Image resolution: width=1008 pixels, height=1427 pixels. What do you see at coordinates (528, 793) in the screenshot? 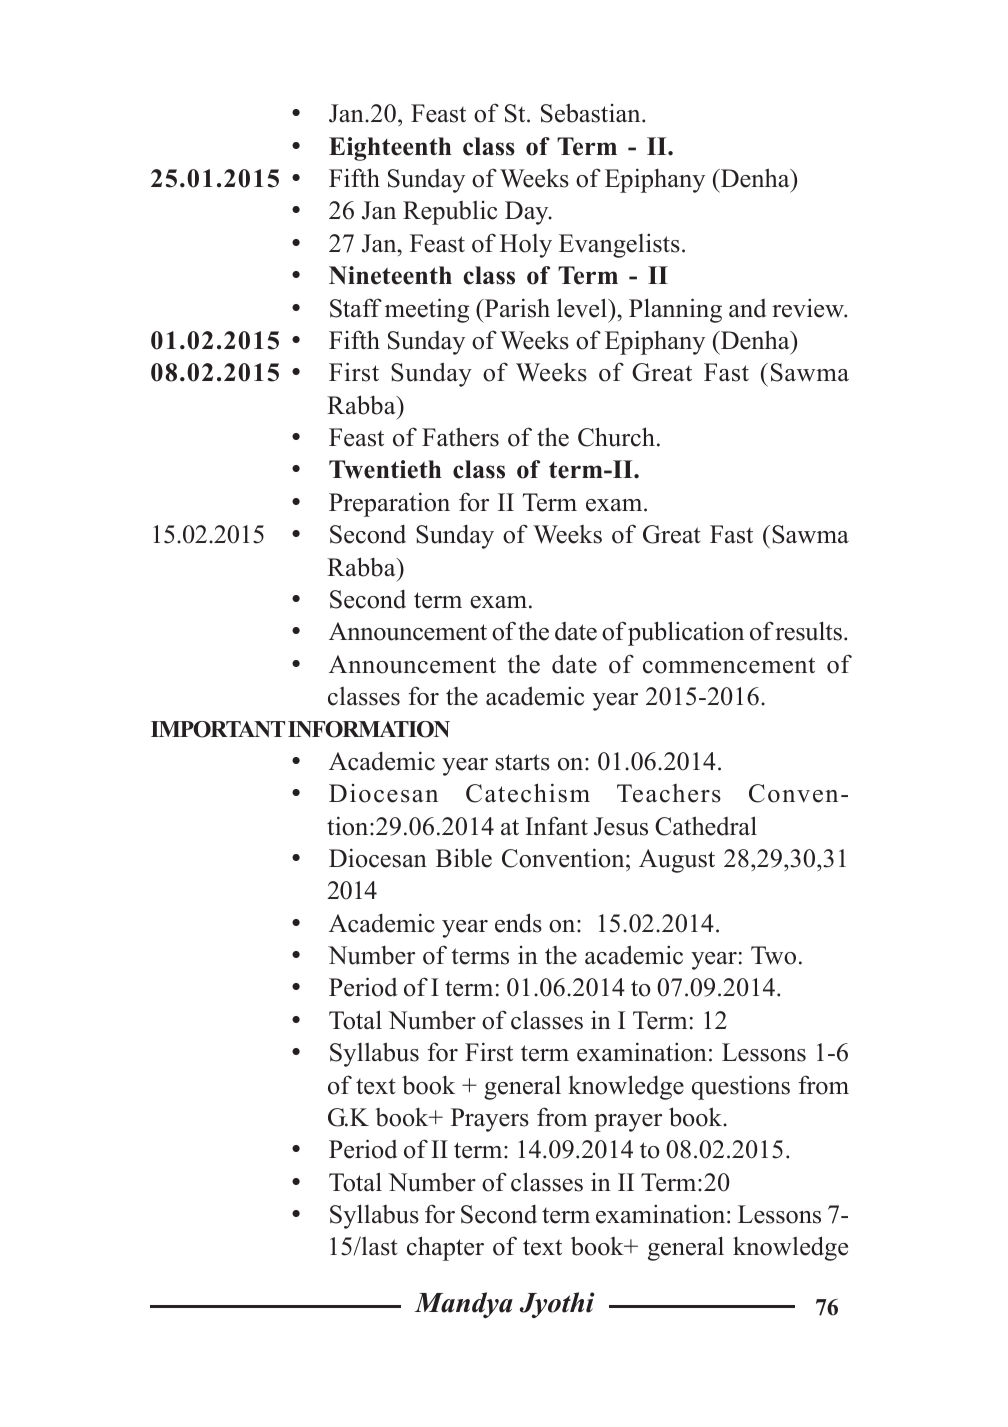
I see `Catechism` at bounding box center [528, 793].
